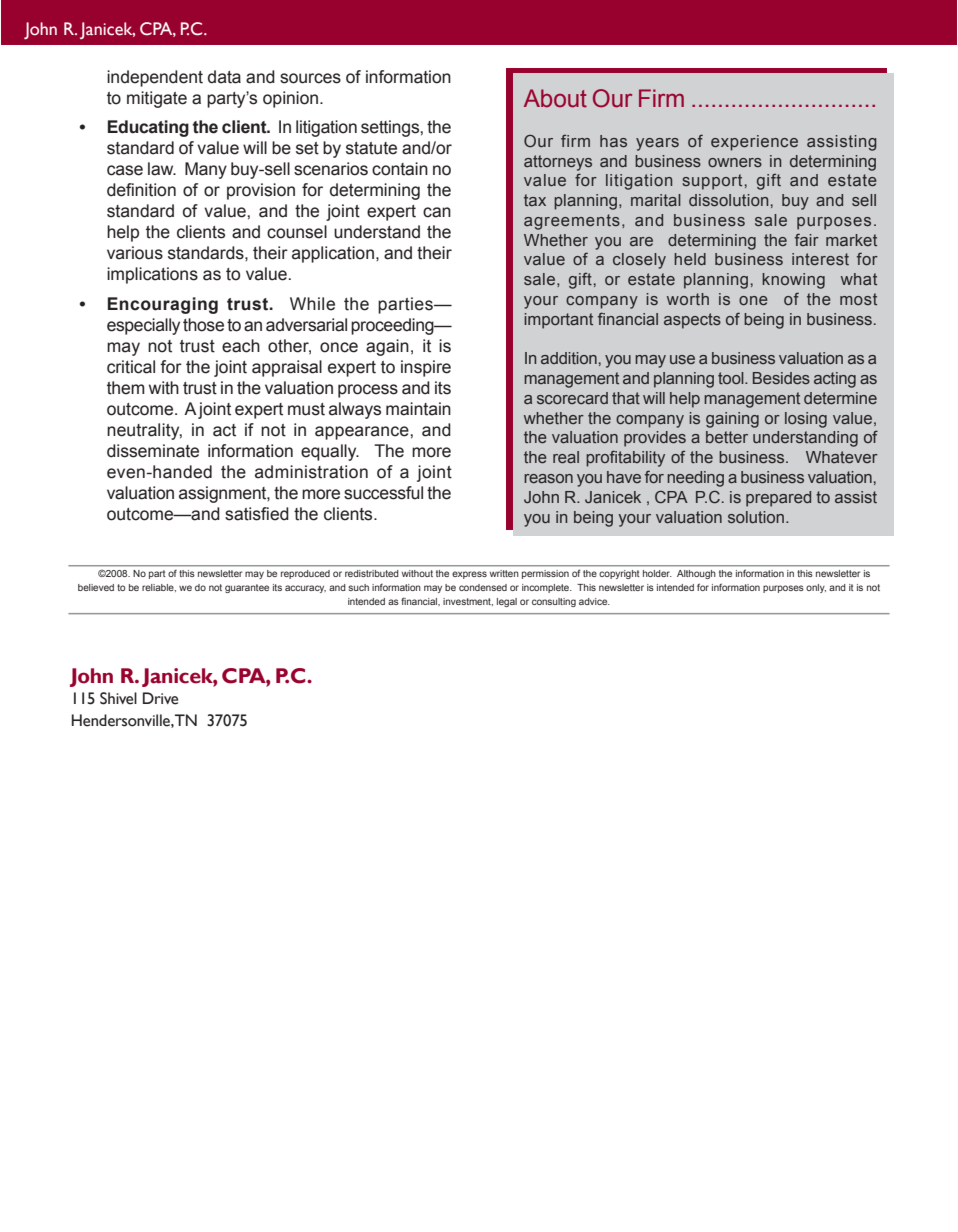 This screenshot has height=1232, width=958. Describe the element at coordinates (153, 451) in the screenshot. I see `disseminate` at that location.
